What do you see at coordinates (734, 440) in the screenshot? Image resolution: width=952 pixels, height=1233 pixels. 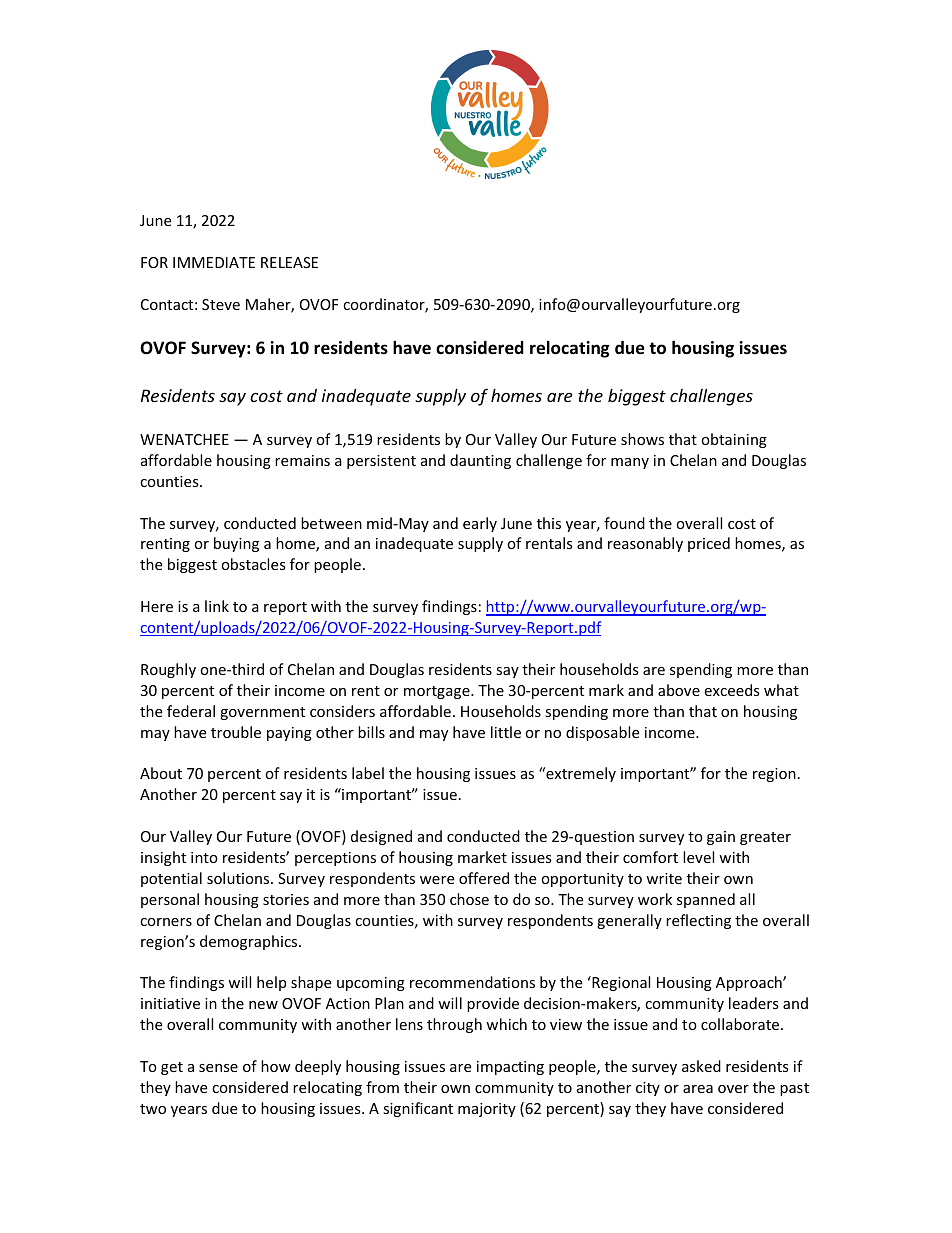 I see `obtaining` at bounding box center [734, 440].
